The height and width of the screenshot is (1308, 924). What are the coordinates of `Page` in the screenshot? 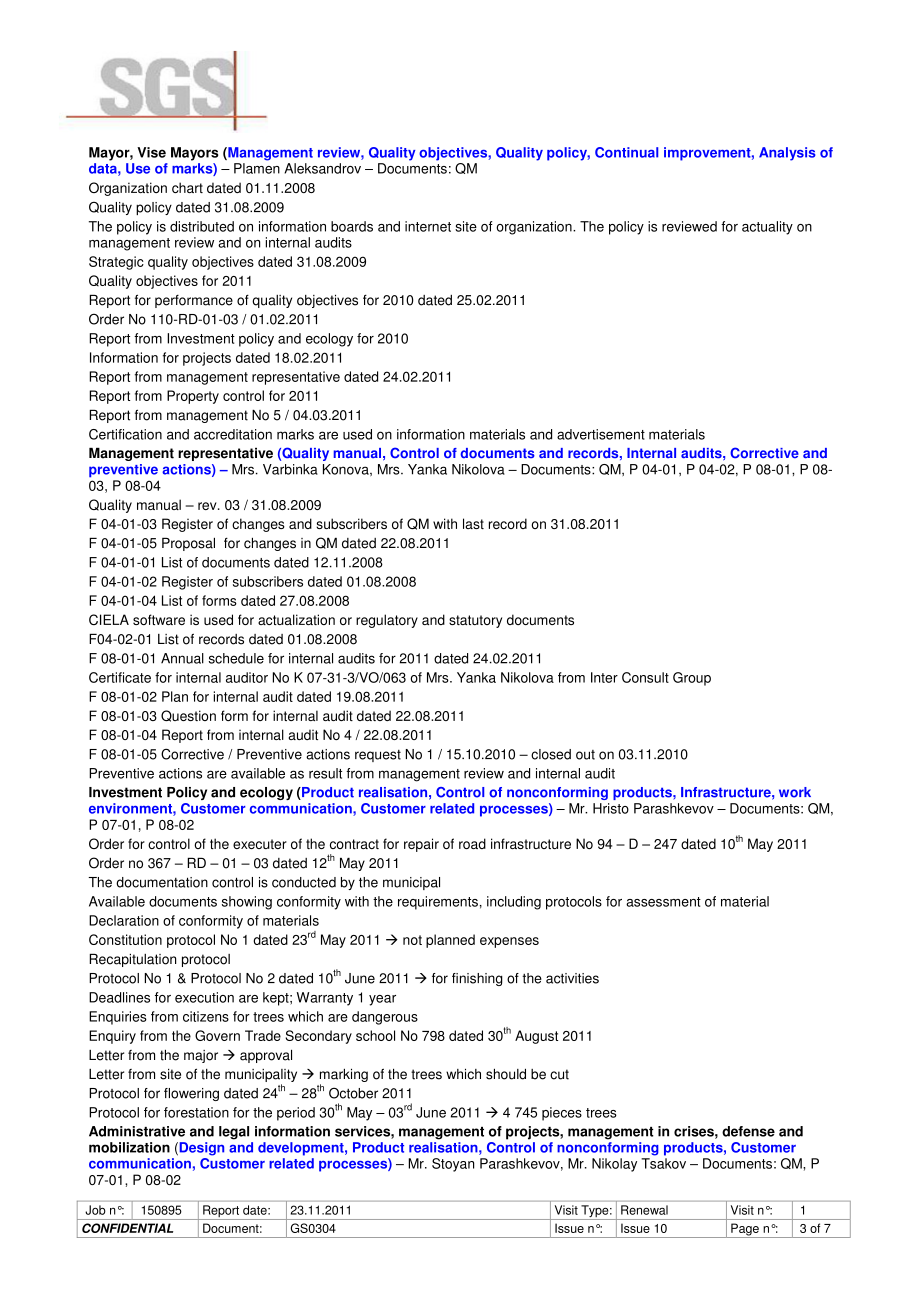 It's located at (745, 1230).
